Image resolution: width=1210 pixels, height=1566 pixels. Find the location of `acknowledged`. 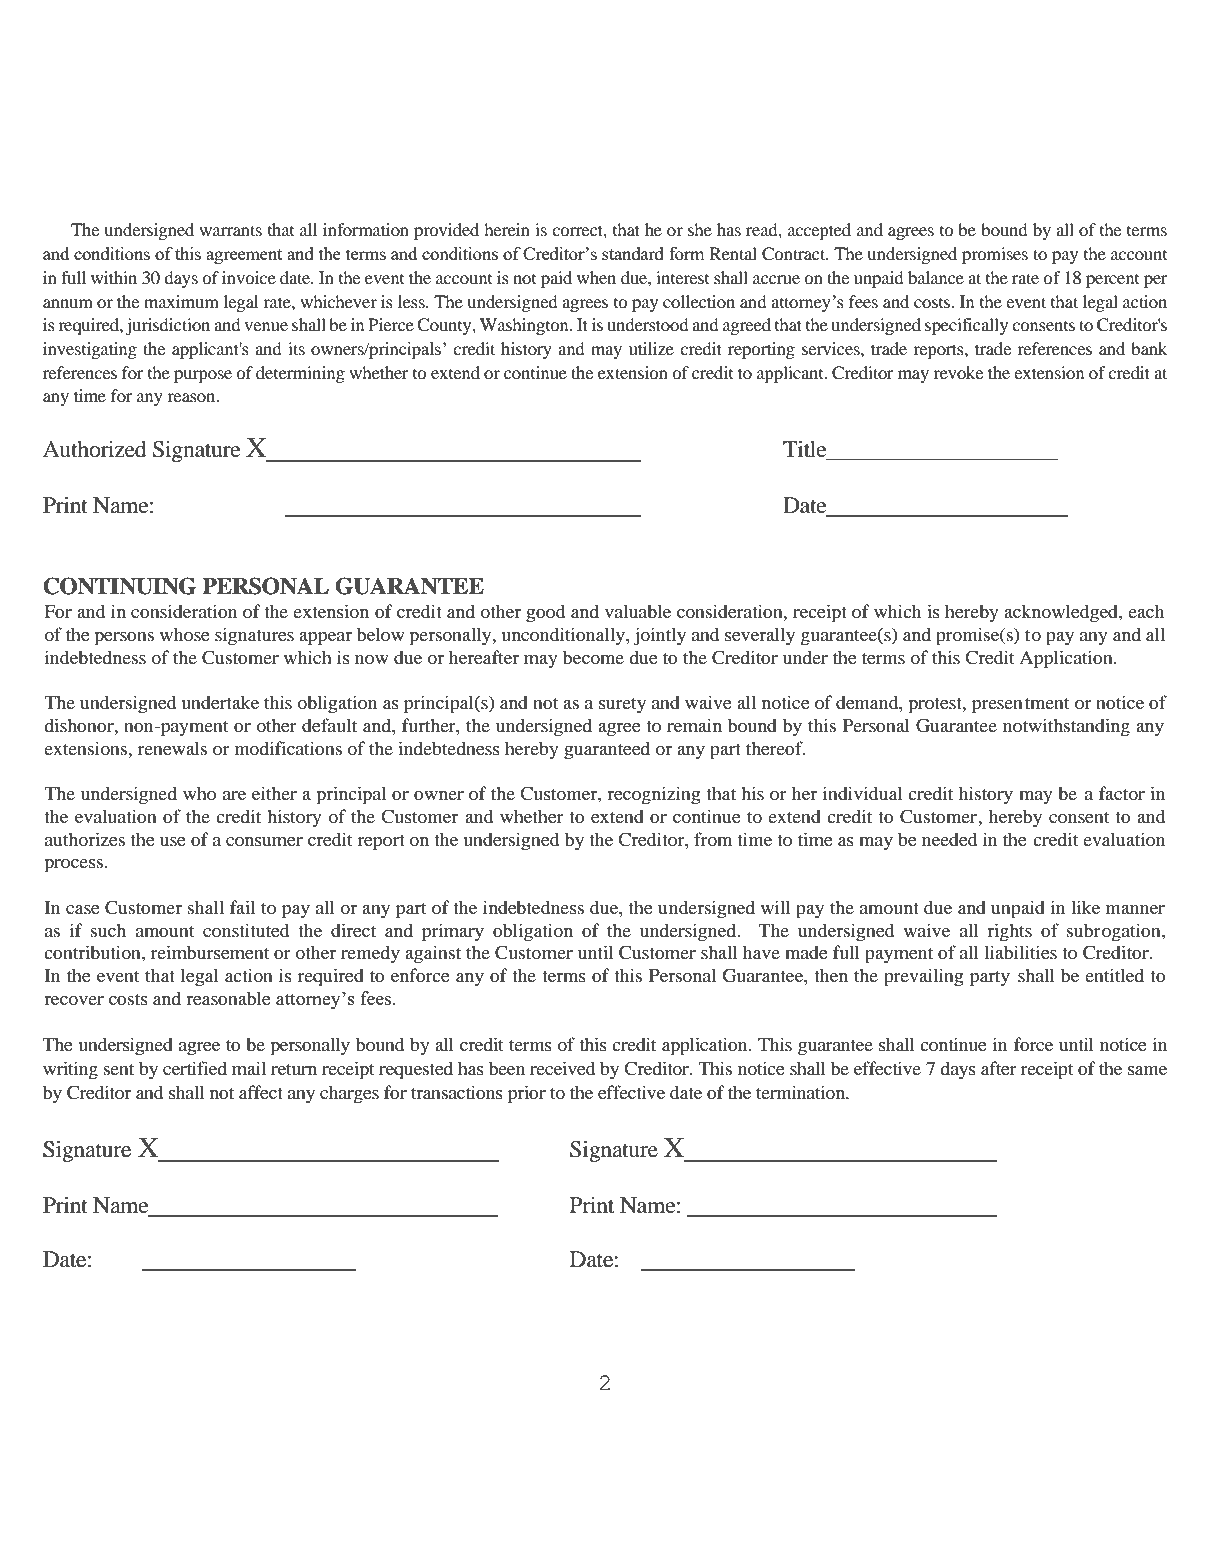

acknowledged is located at coordinates (1062, 613).
